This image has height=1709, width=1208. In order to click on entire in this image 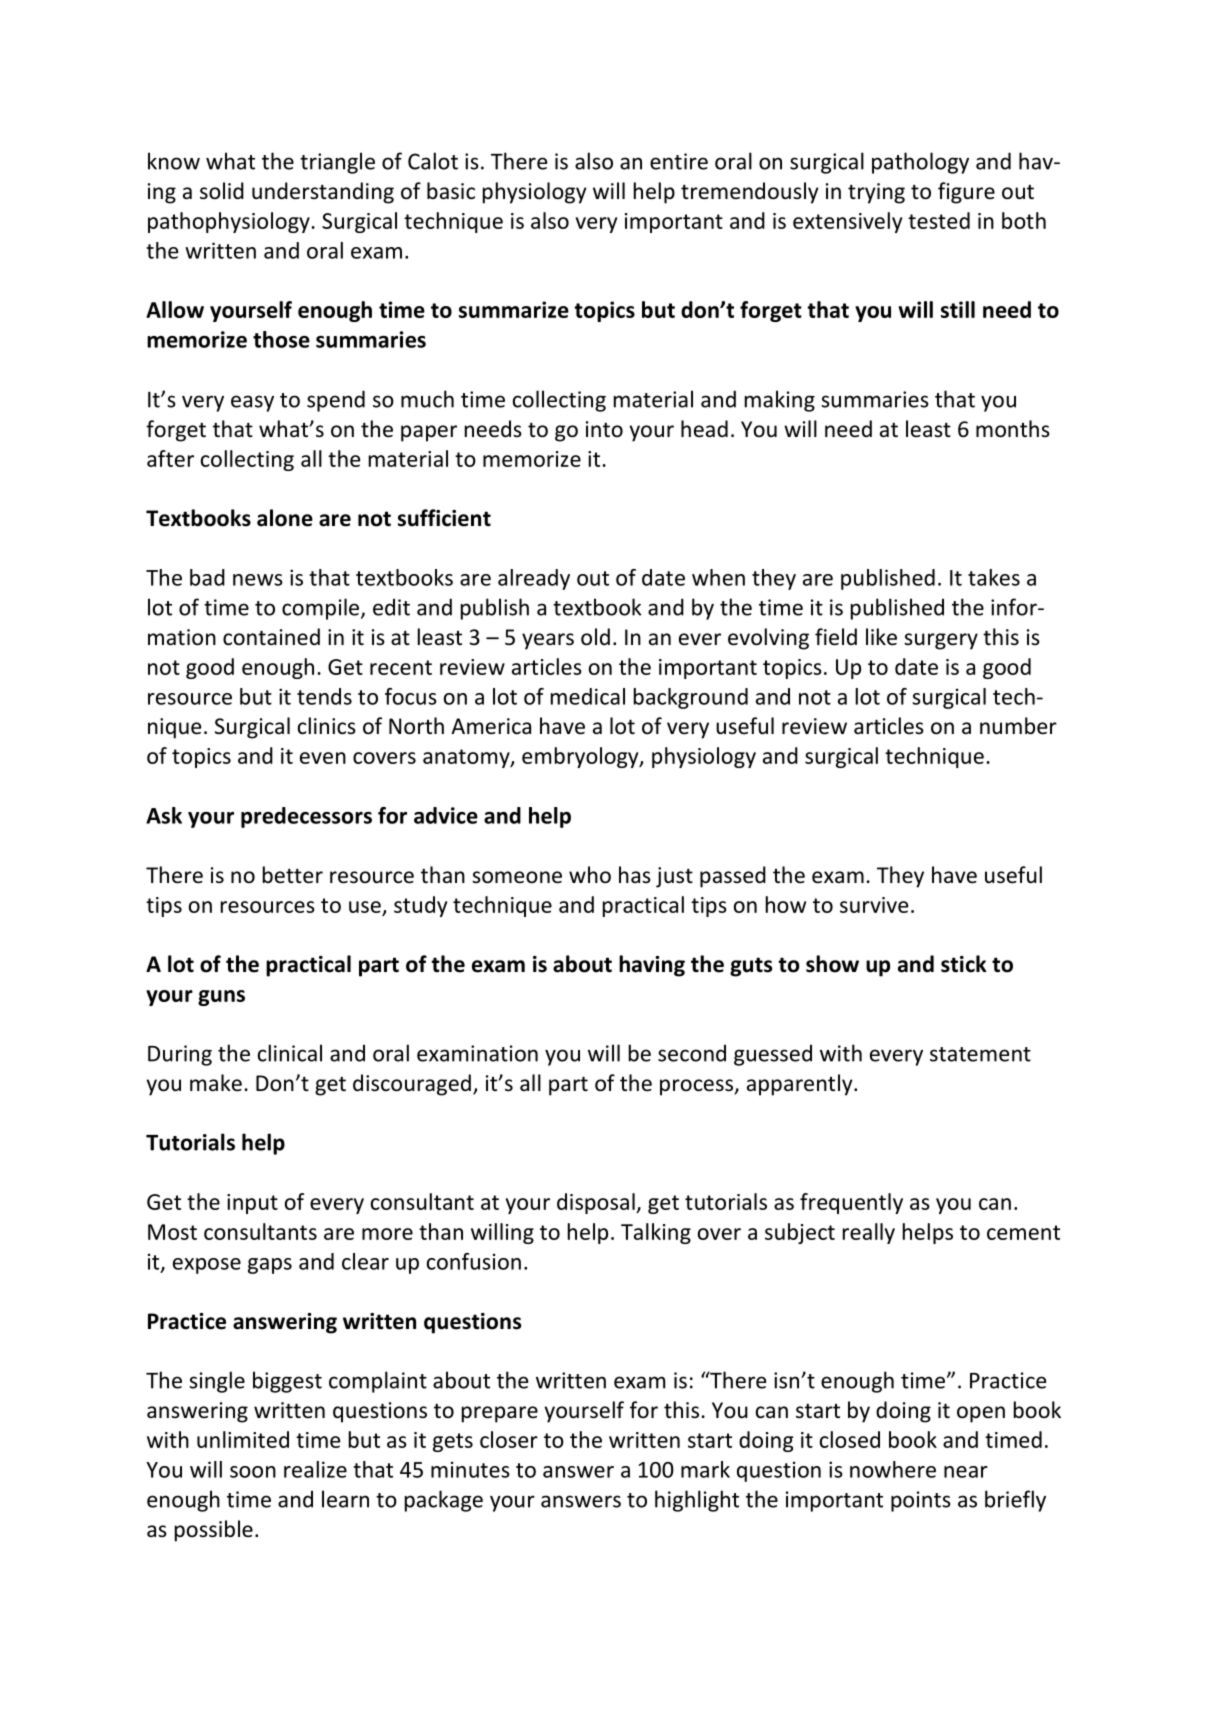, I will do `click(679, 161)`.
